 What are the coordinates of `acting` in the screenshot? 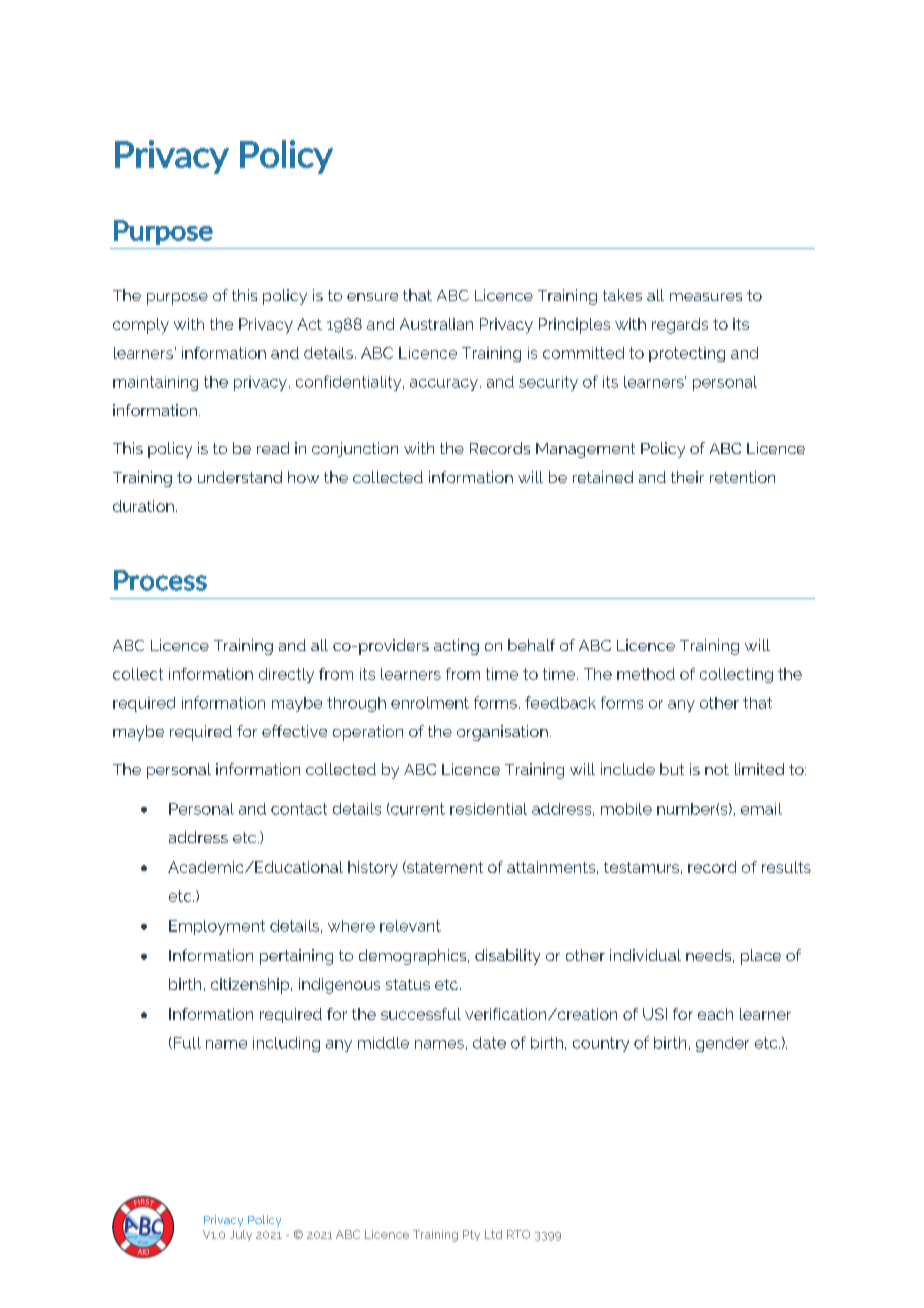 It's located at (456, 647).
